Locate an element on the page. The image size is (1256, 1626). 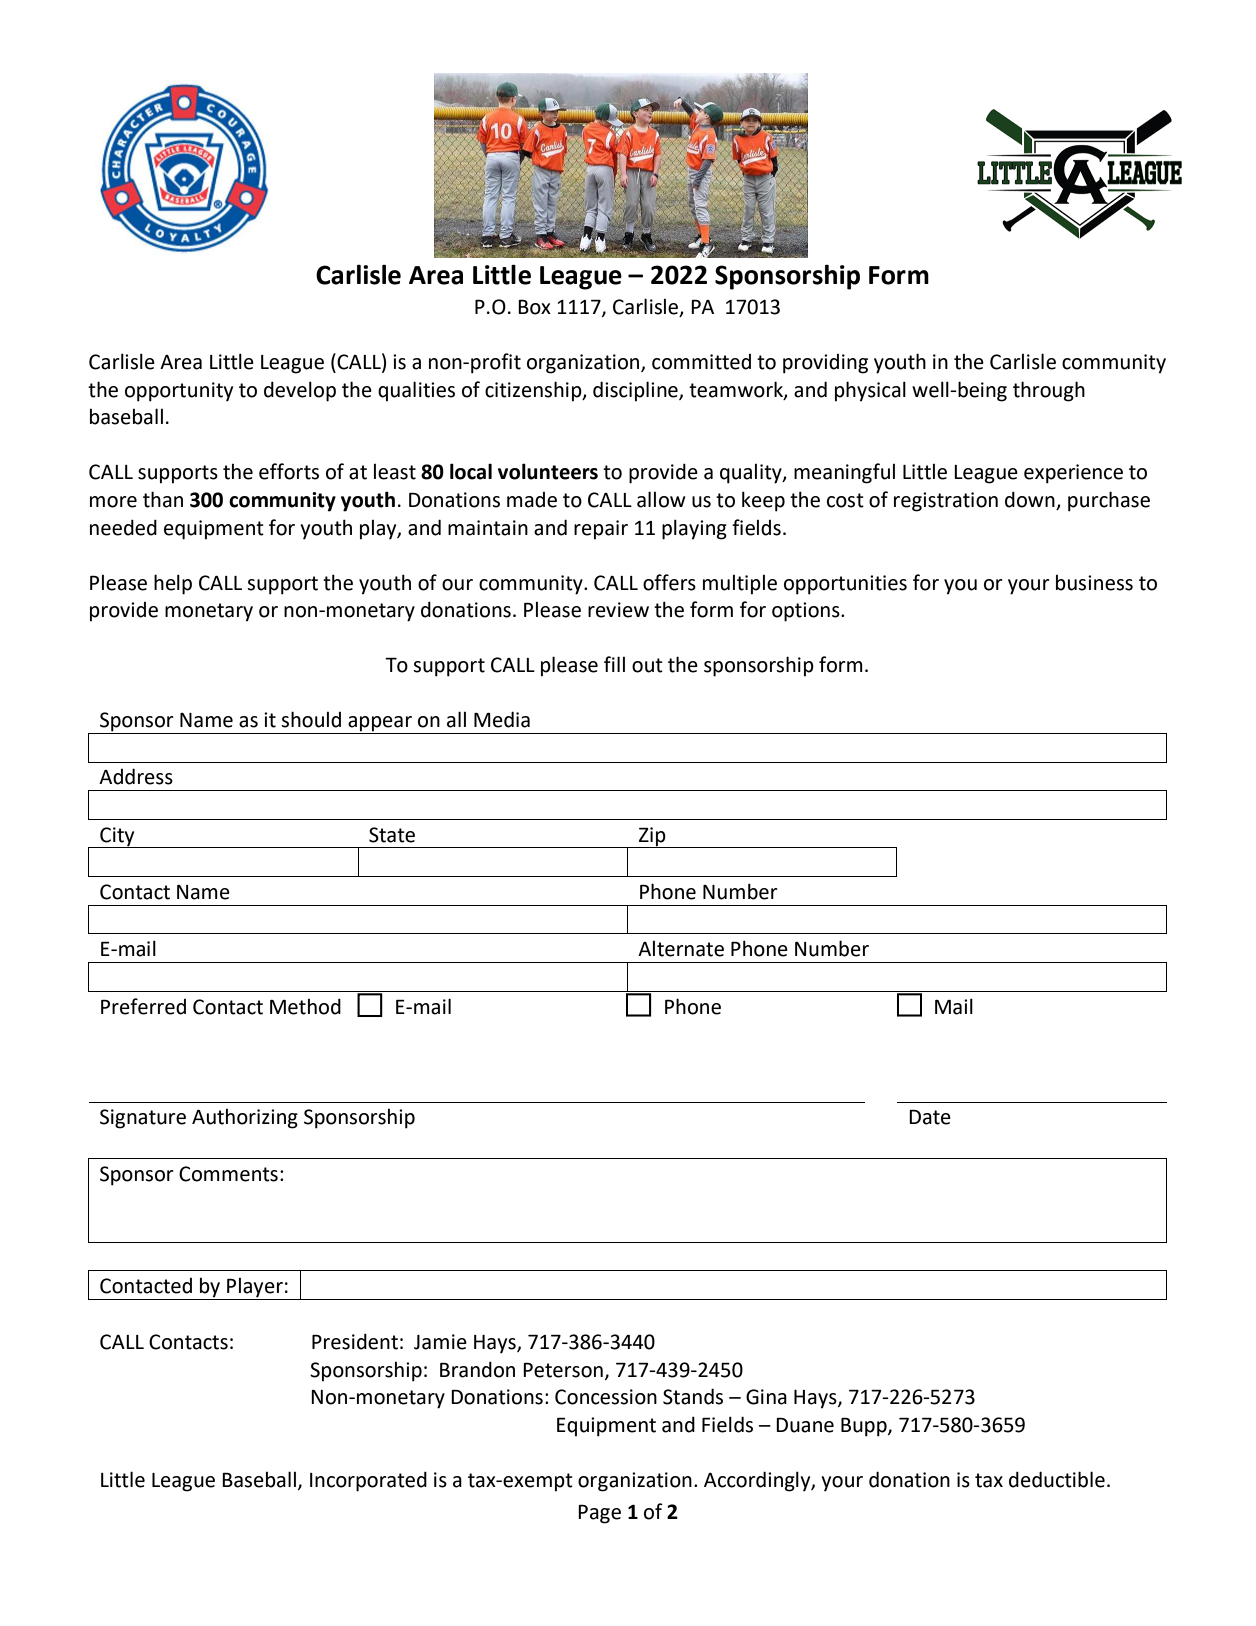
discipline is located at coordinates (636, 391).
